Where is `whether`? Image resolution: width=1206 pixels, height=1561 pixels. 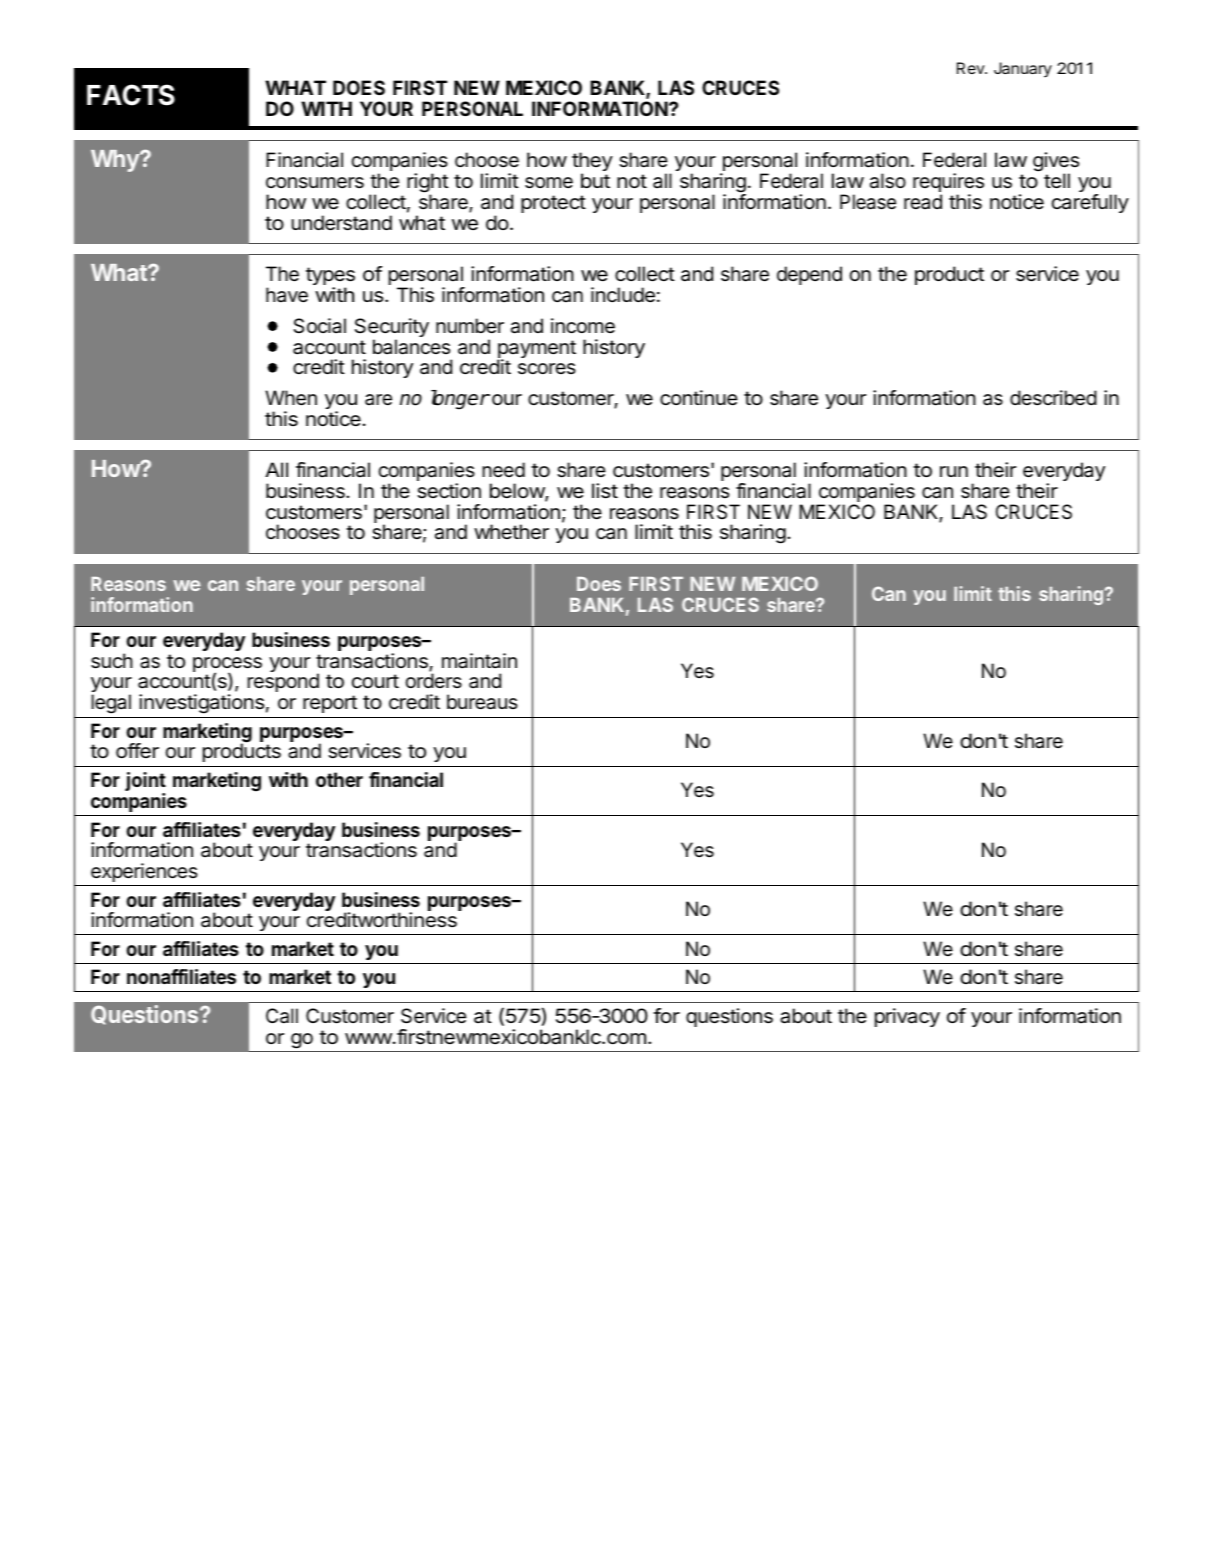
whether is located at coordinates (511, 532).
